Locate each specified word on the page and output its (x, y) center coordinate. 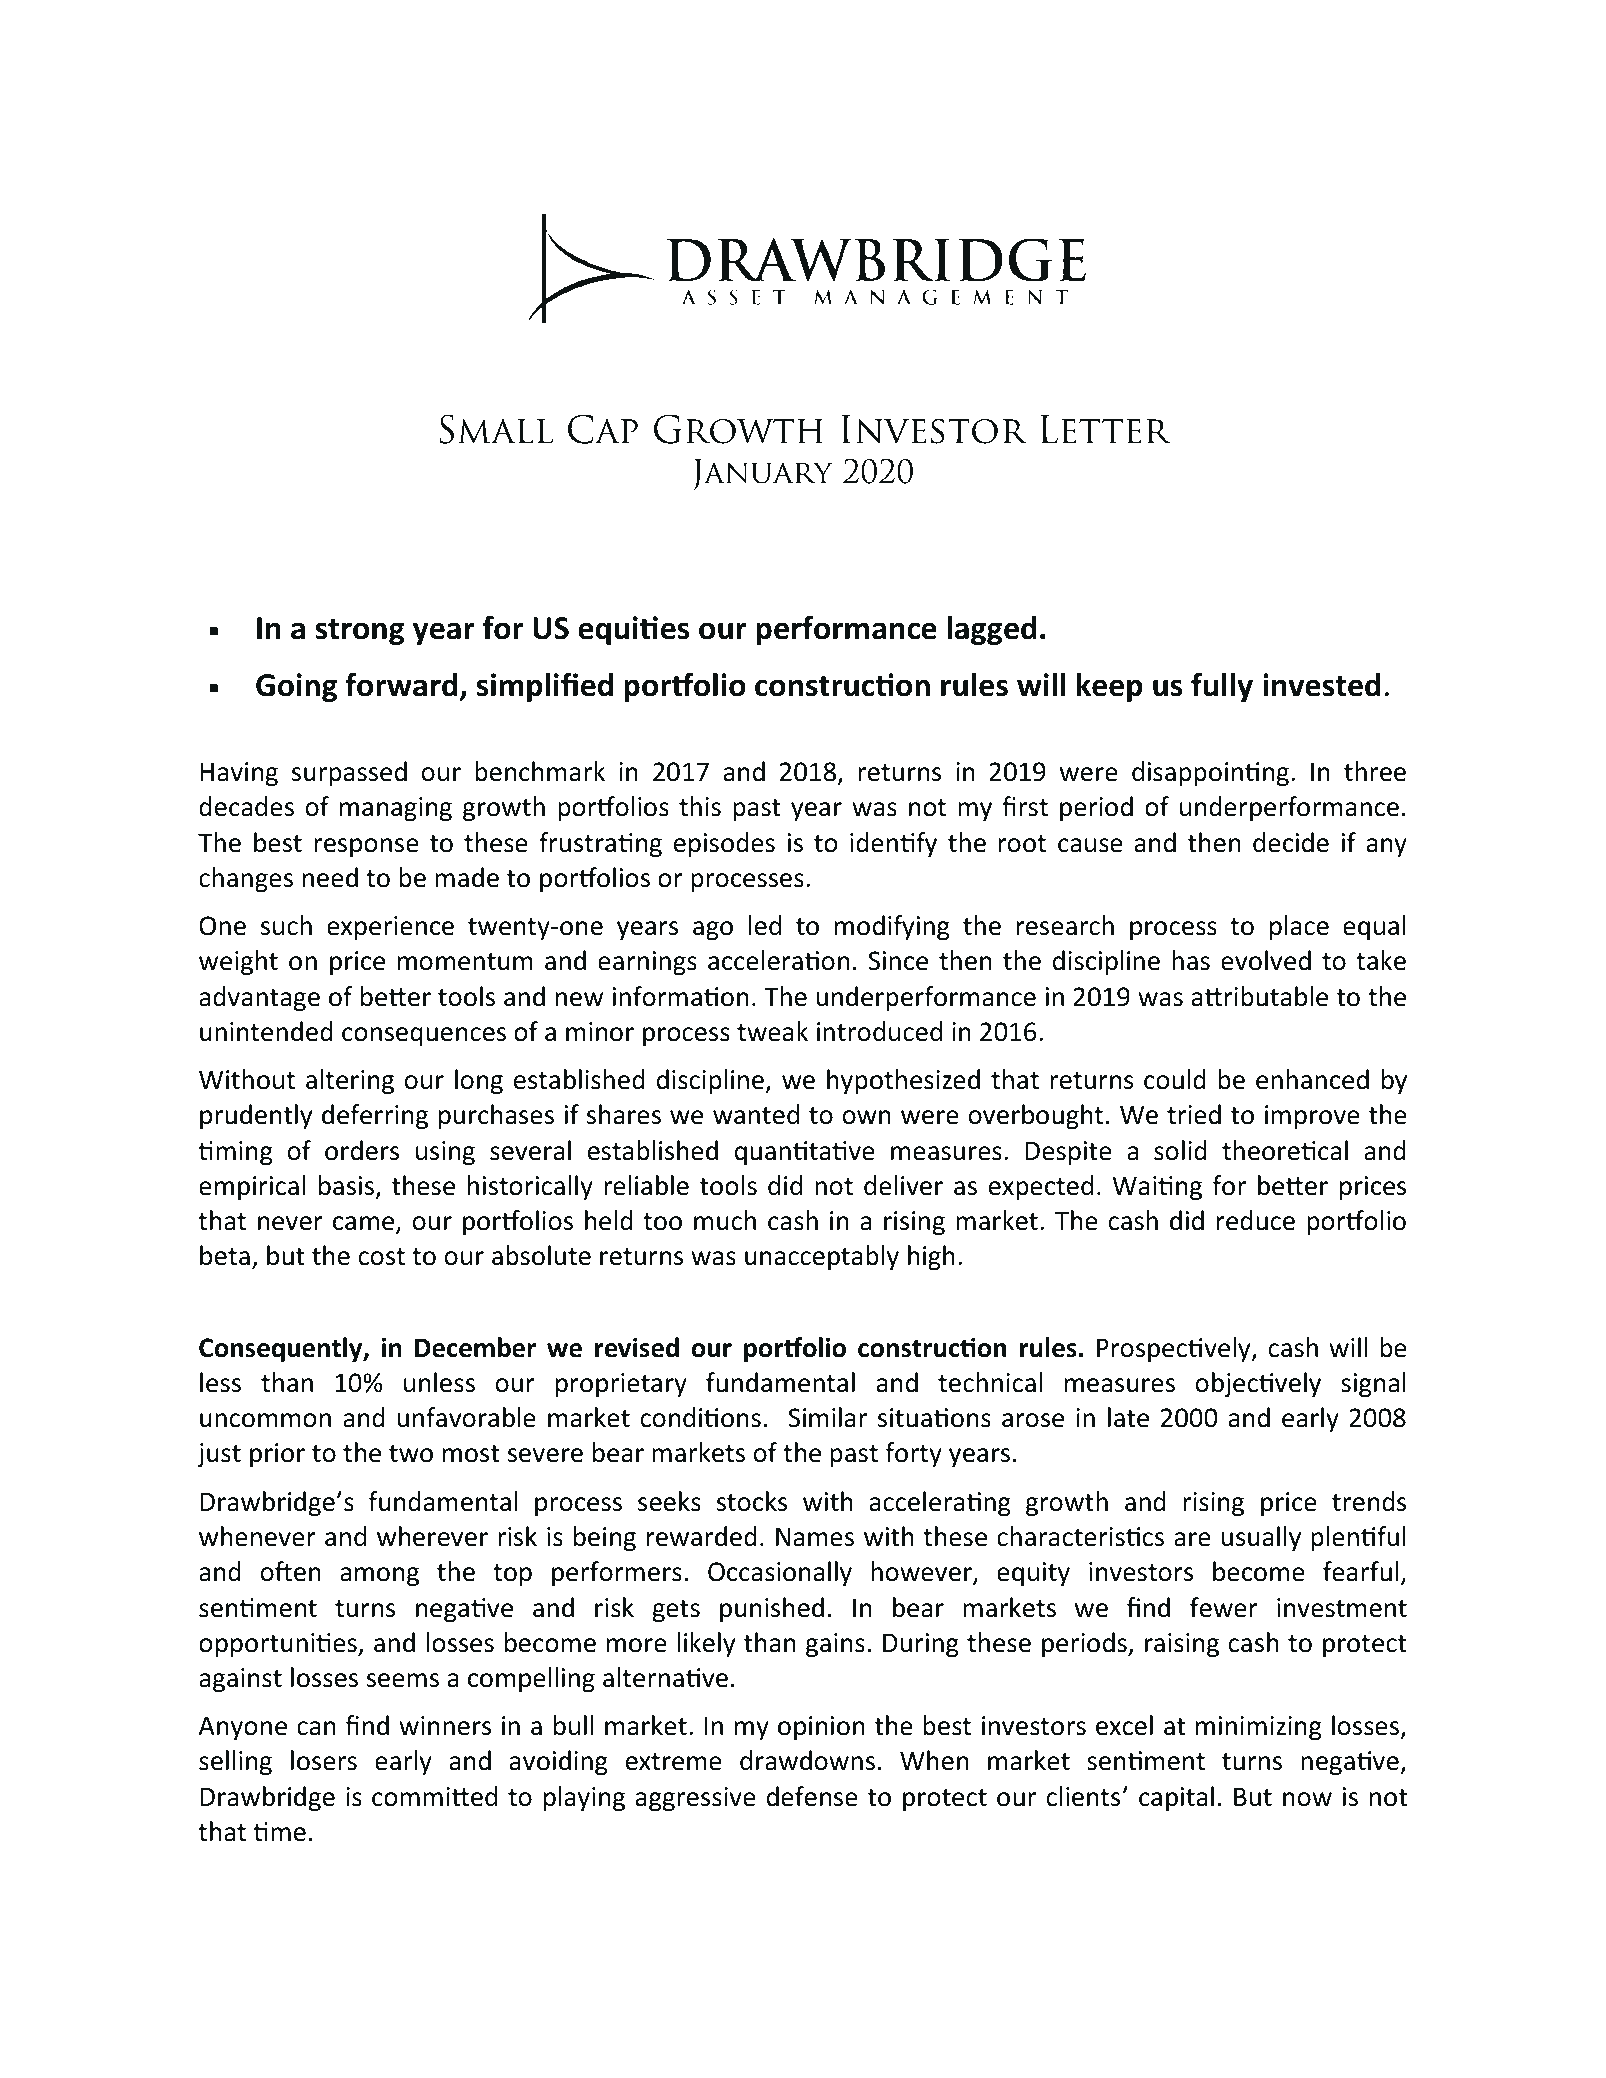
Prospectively (1175, 1349)
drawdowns (807, 1760)
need (330, 877)
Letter (1105, 429)
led (765, 925)
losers (324, 1760)
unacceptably (822, 1257)
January (762, 475)
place (1299, 927)
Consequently (282, 1349)
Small (496, 429)
